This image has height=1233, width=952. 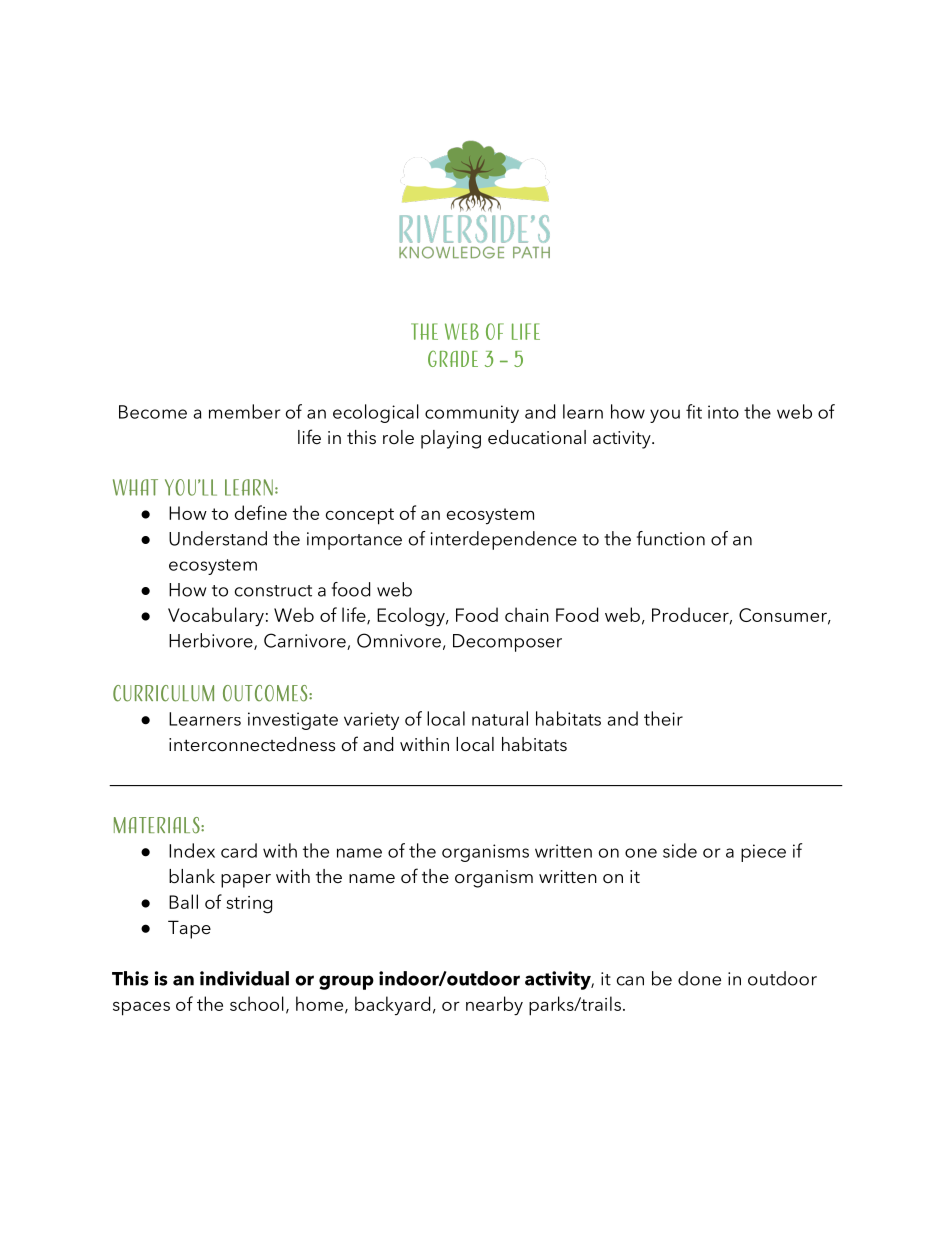 I want to click on side, so click(x=680, y=850).
